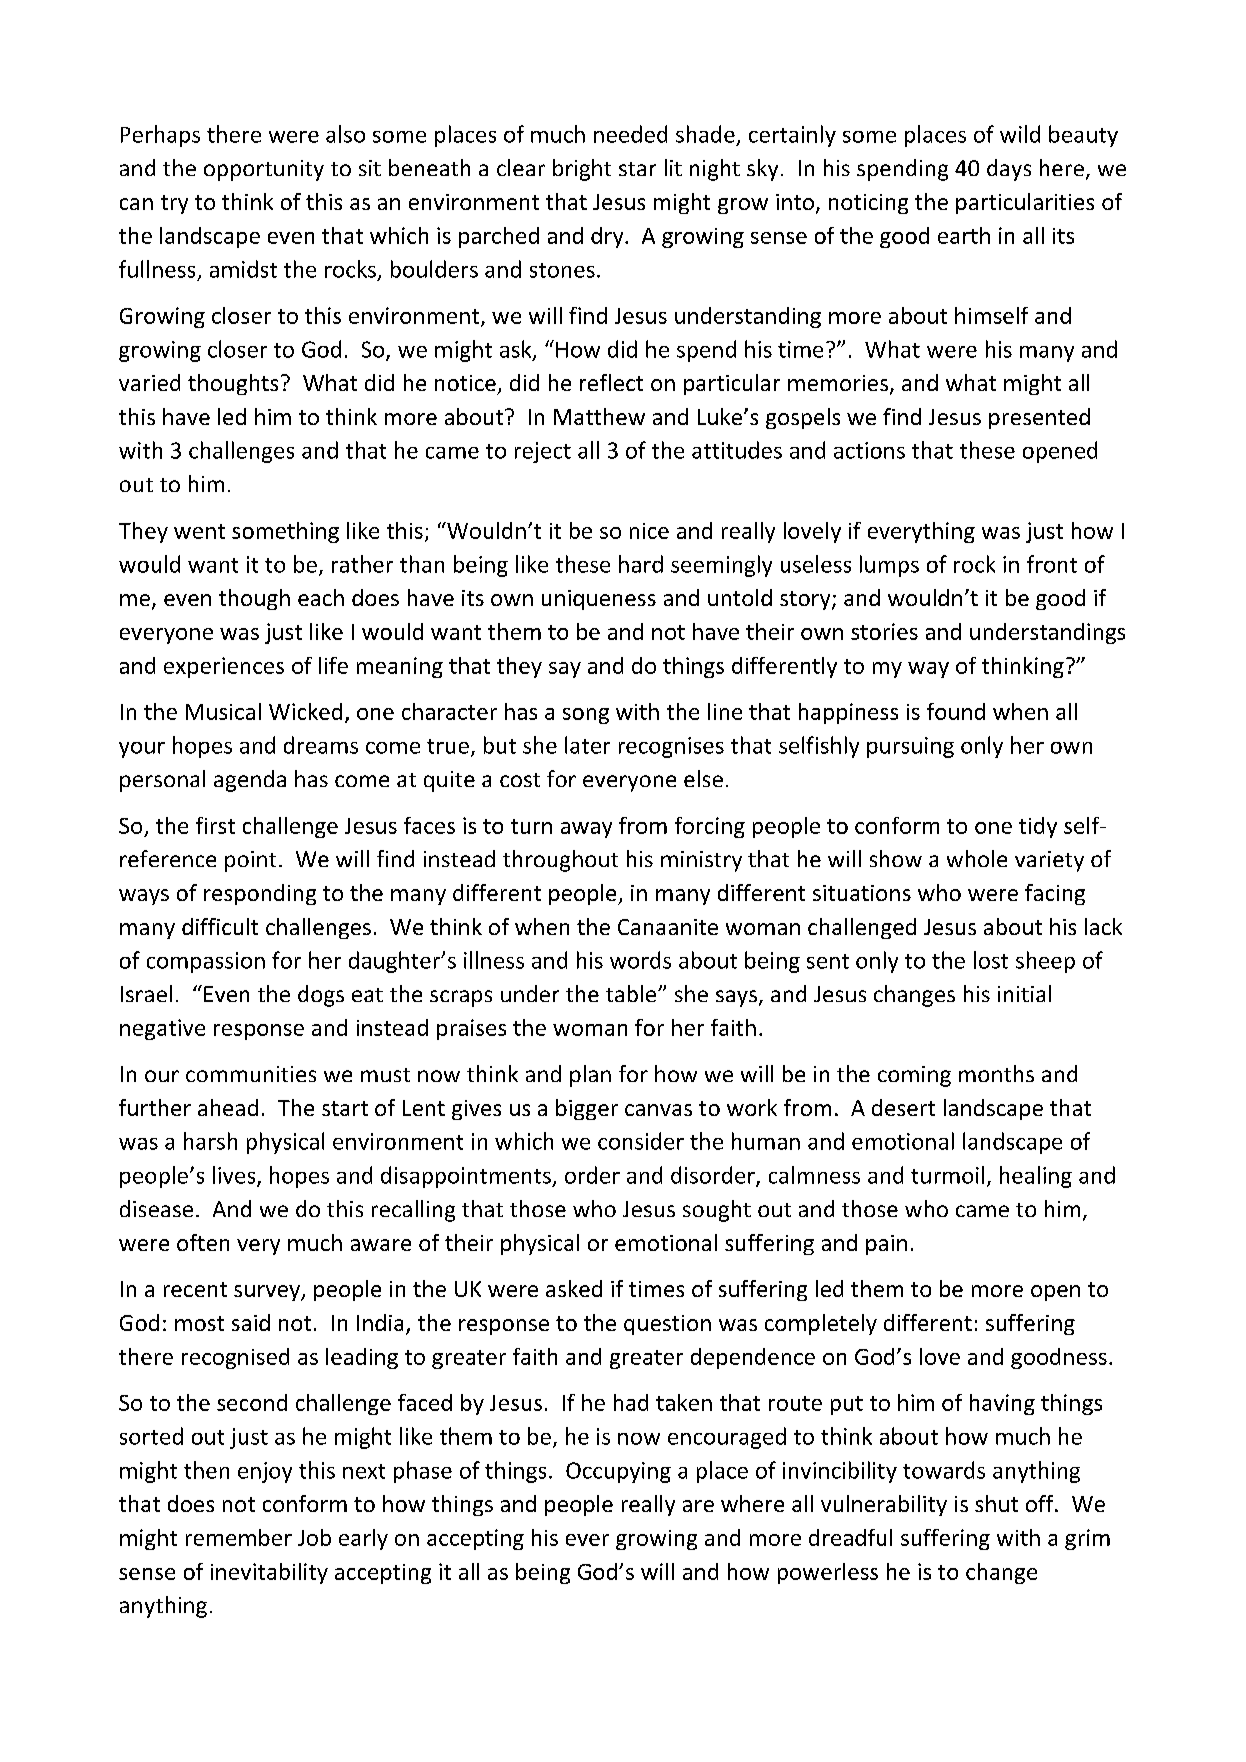  Describe the element at coordinates (264, 170) in the document. I see `opportunity` at that location.
